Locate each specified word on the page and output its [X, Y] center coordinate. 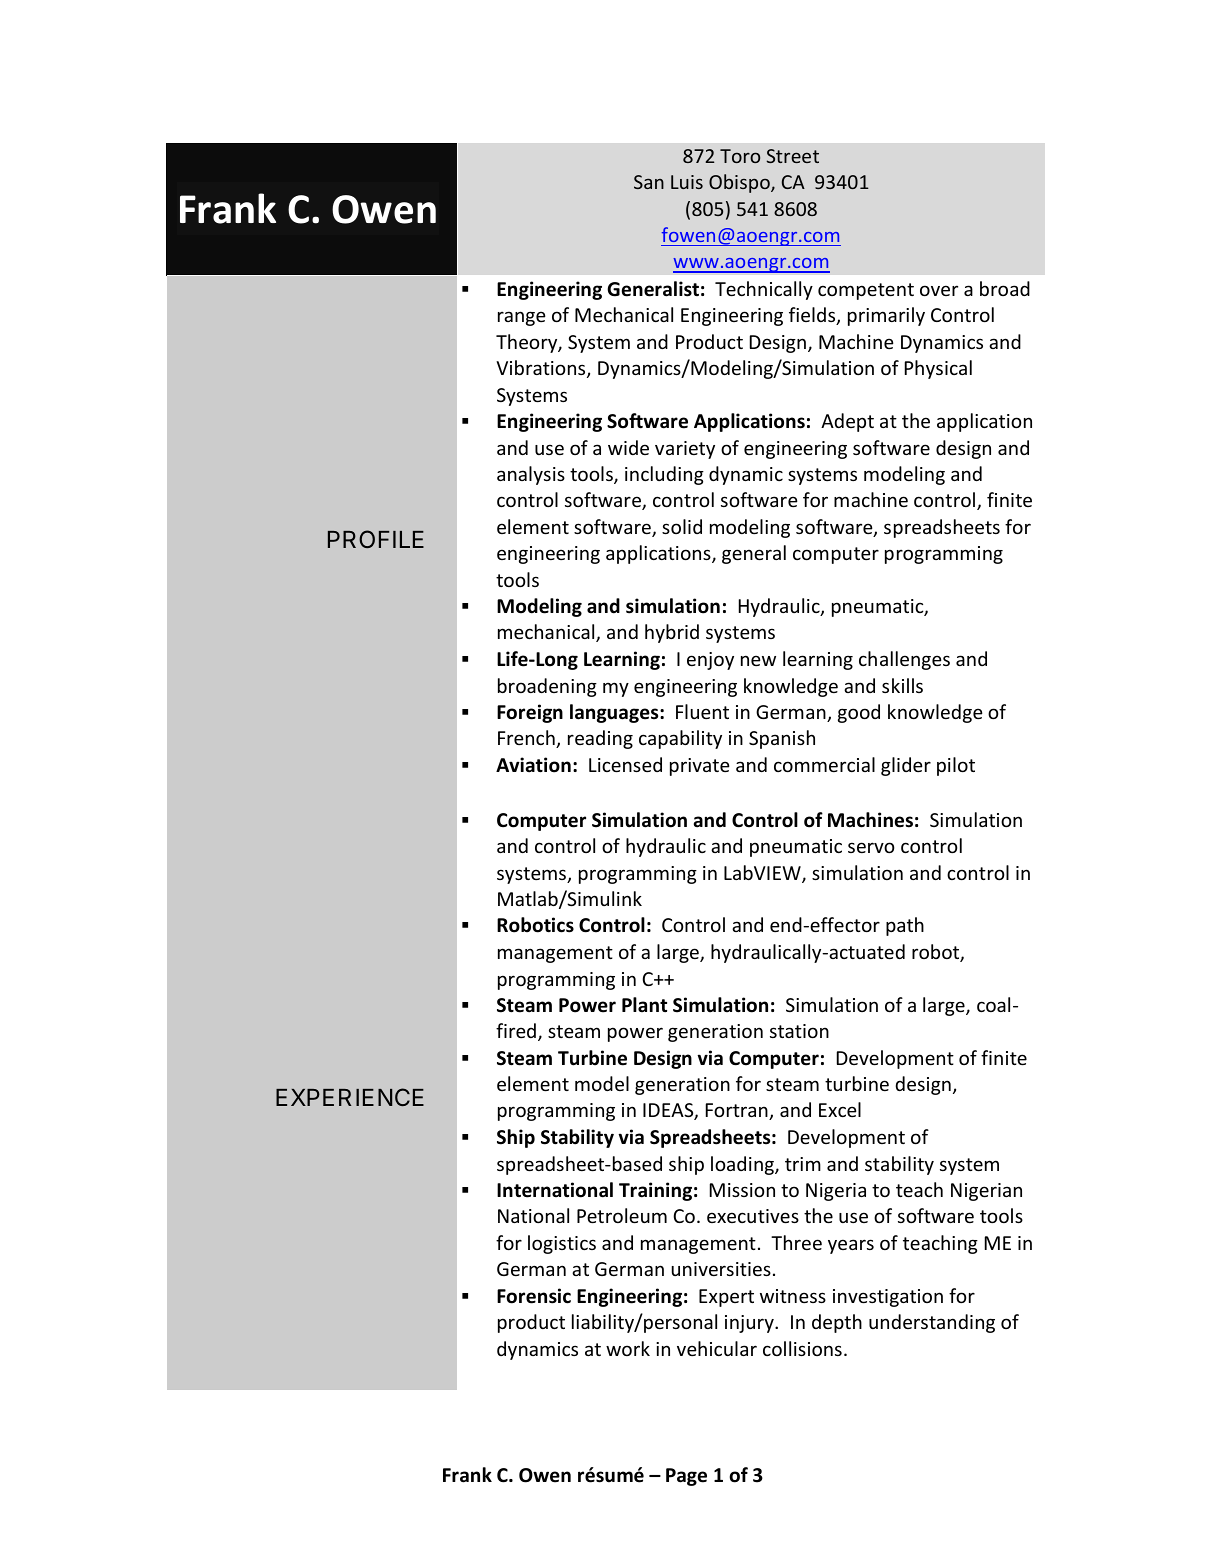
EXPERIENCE [350, 1097]
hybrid [672, 633]
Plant [644, 1005]
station [799, 1031]
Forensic [534, 1296]
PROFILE [376, 539]
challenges [904, 660]
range [522, 318]
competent [866, 291]
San [649, 182]
